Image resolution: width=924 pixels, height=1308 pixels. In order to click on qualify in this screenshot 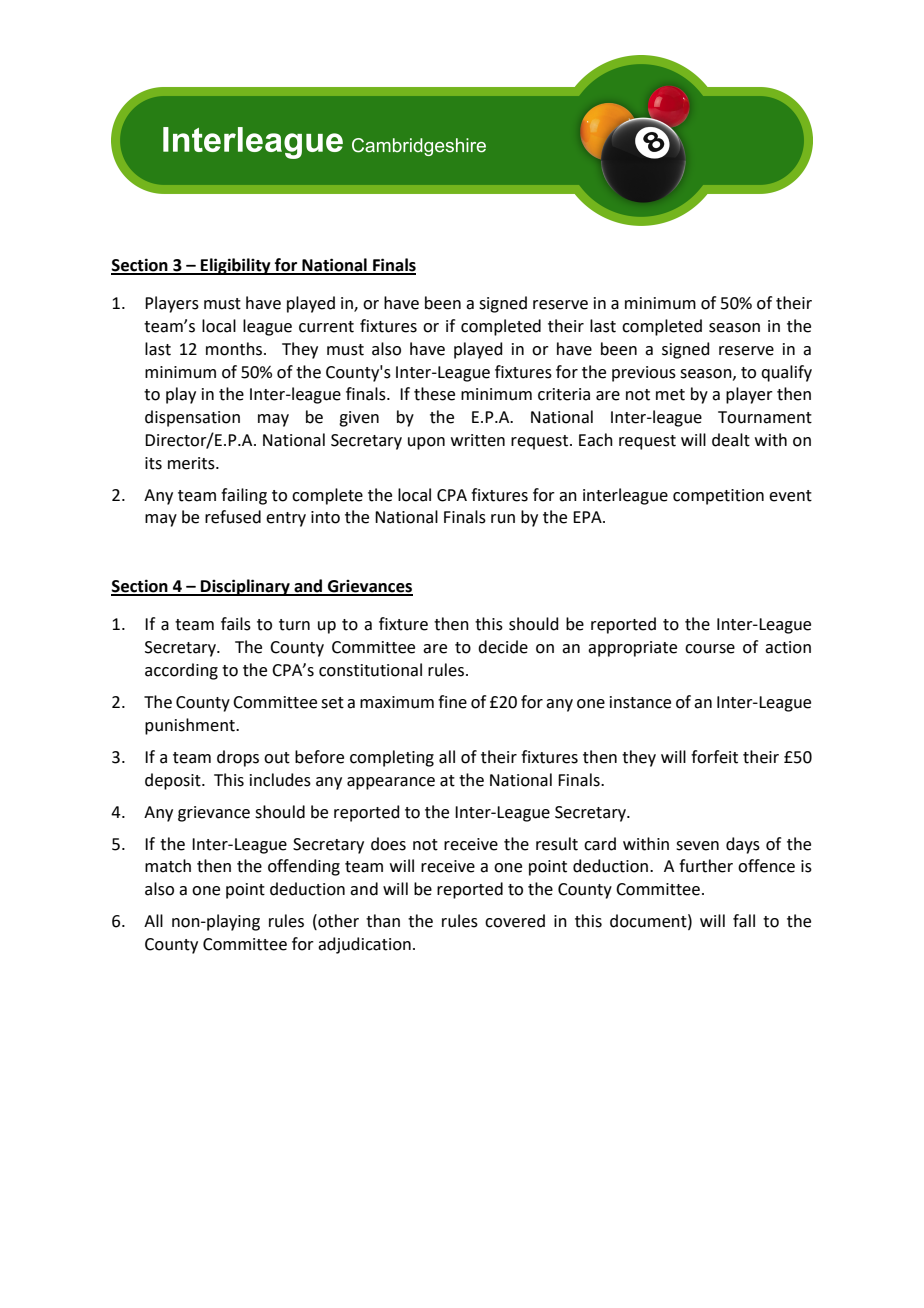, I will do `click(786, 373)`.
